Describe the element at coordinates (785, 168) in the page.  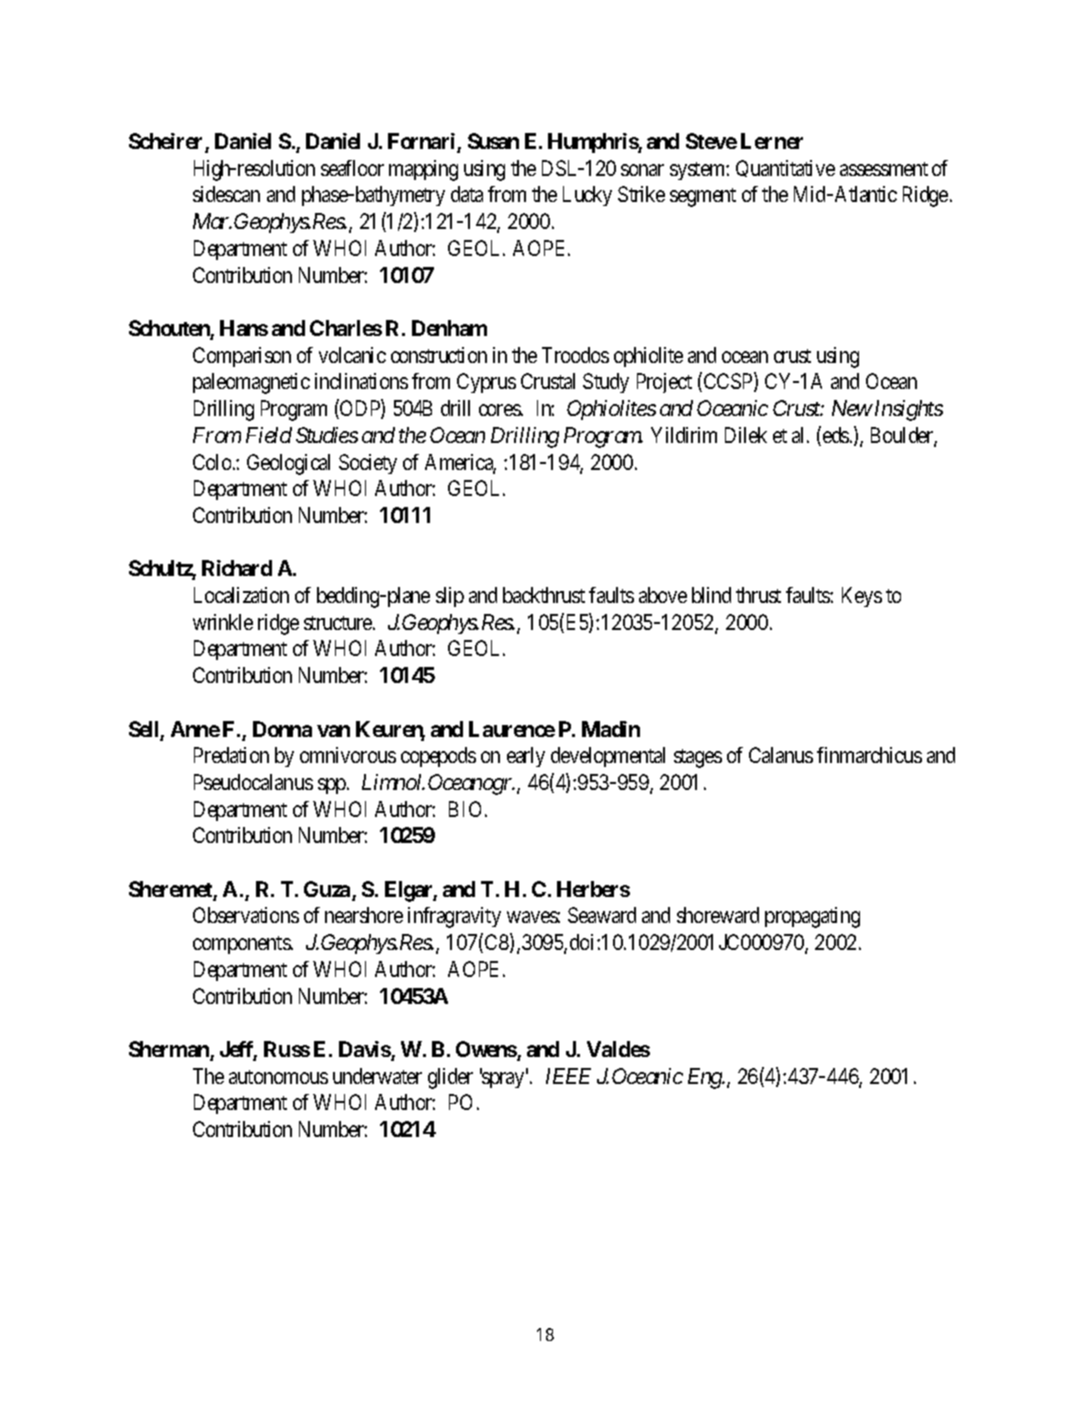
I see `Quantitative` at that location.
